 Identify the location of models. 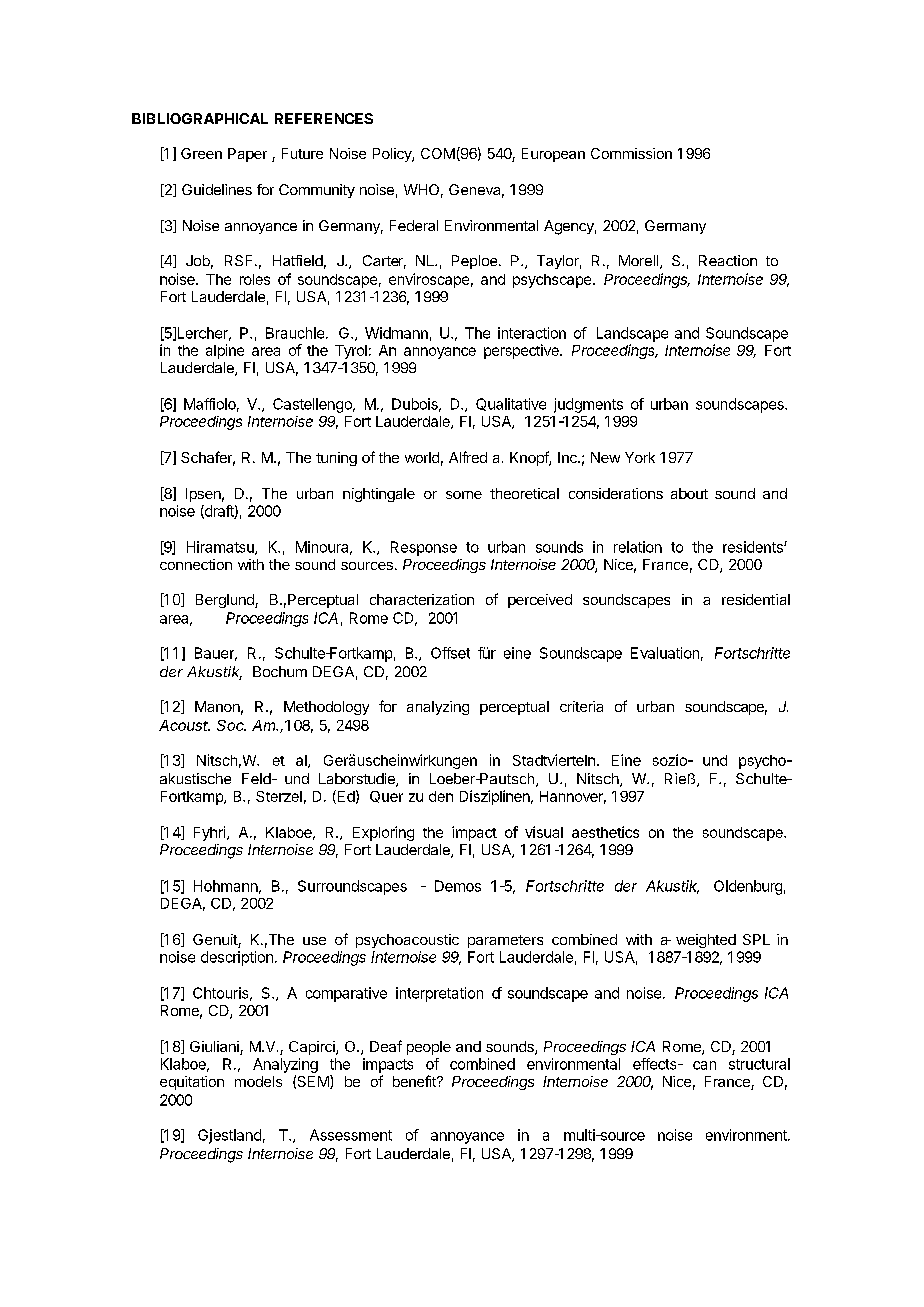
(258, 1081).
